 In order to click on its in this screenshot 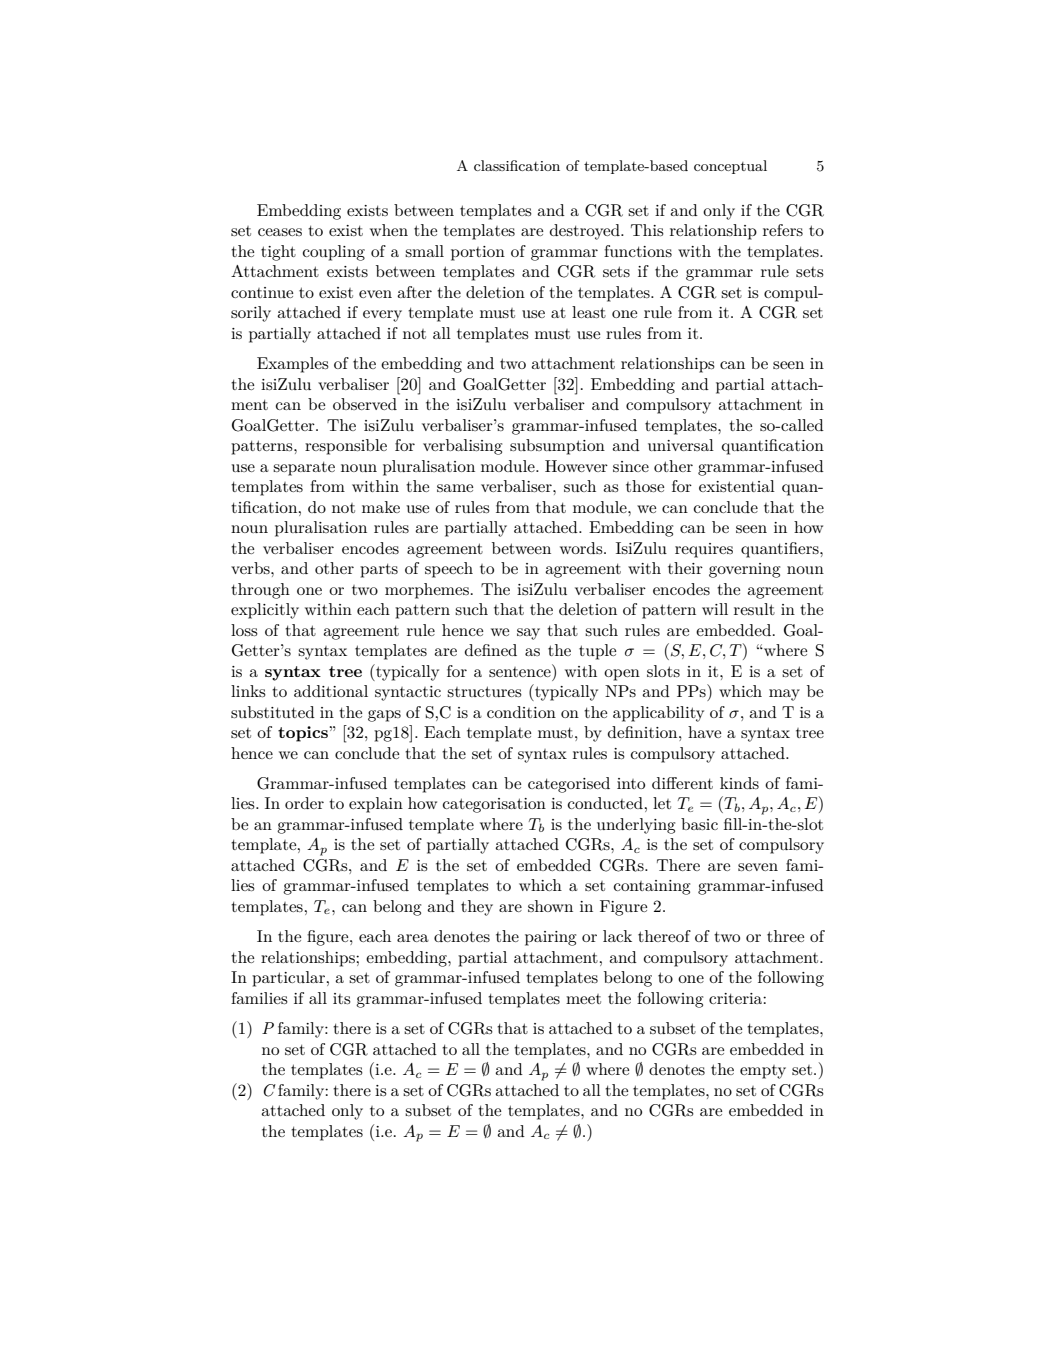, I will do `click(342, 998)`.
